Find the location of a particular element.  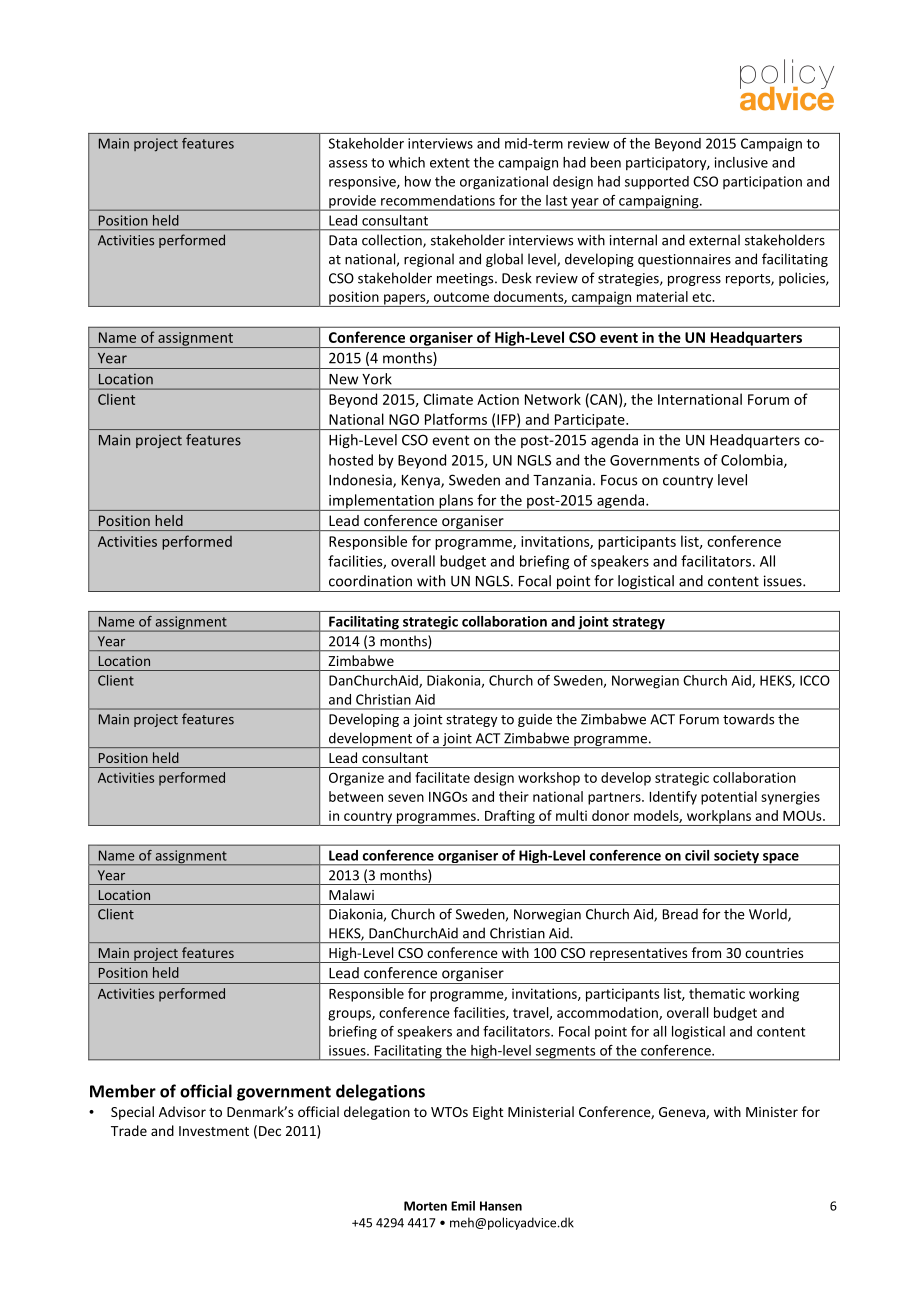

Investment is located at coordinates (214, 1131).
